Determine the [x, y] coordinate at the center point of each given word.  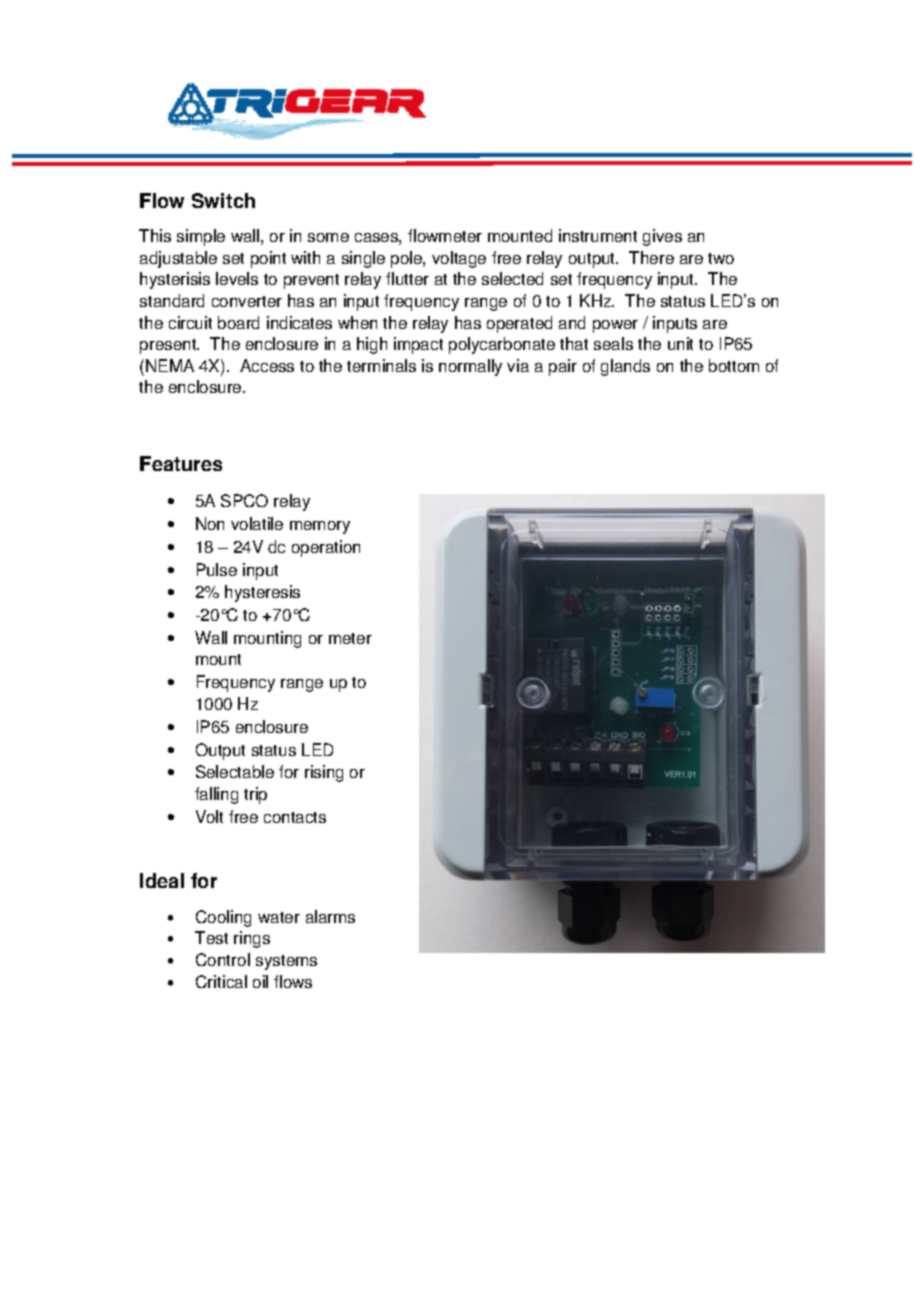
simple [201, 237]
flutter [407, 278]
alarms [330, 916]
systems [286, 962]
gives [662, 237]
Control [223, 959]
